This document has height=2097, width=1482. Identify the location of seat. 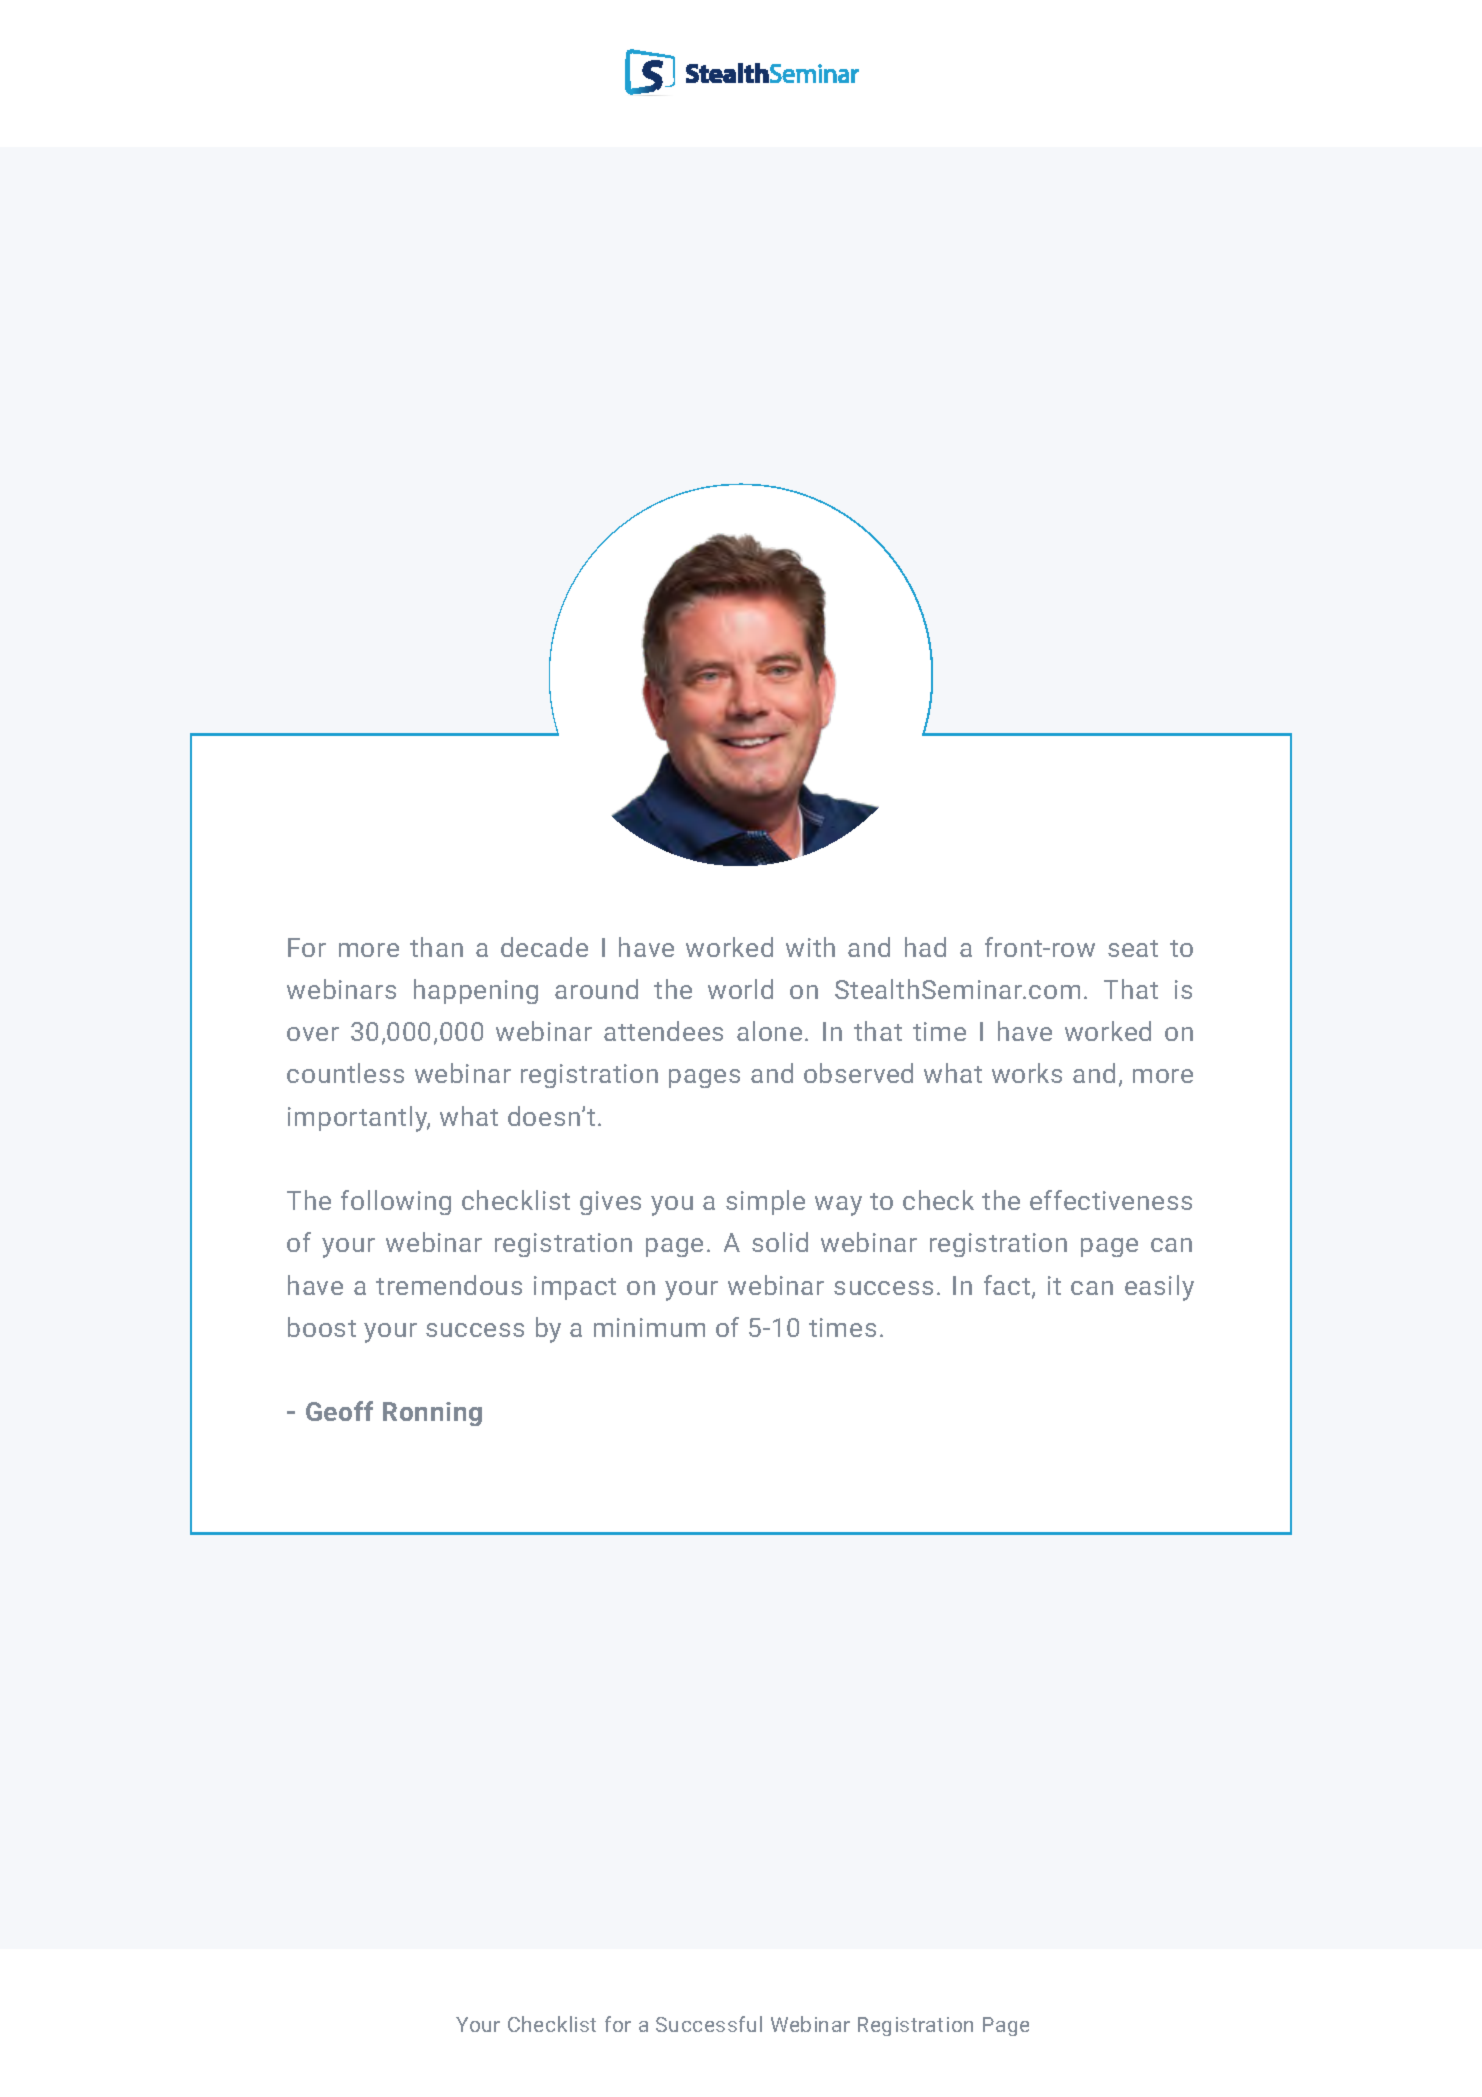
(1133, 948).
